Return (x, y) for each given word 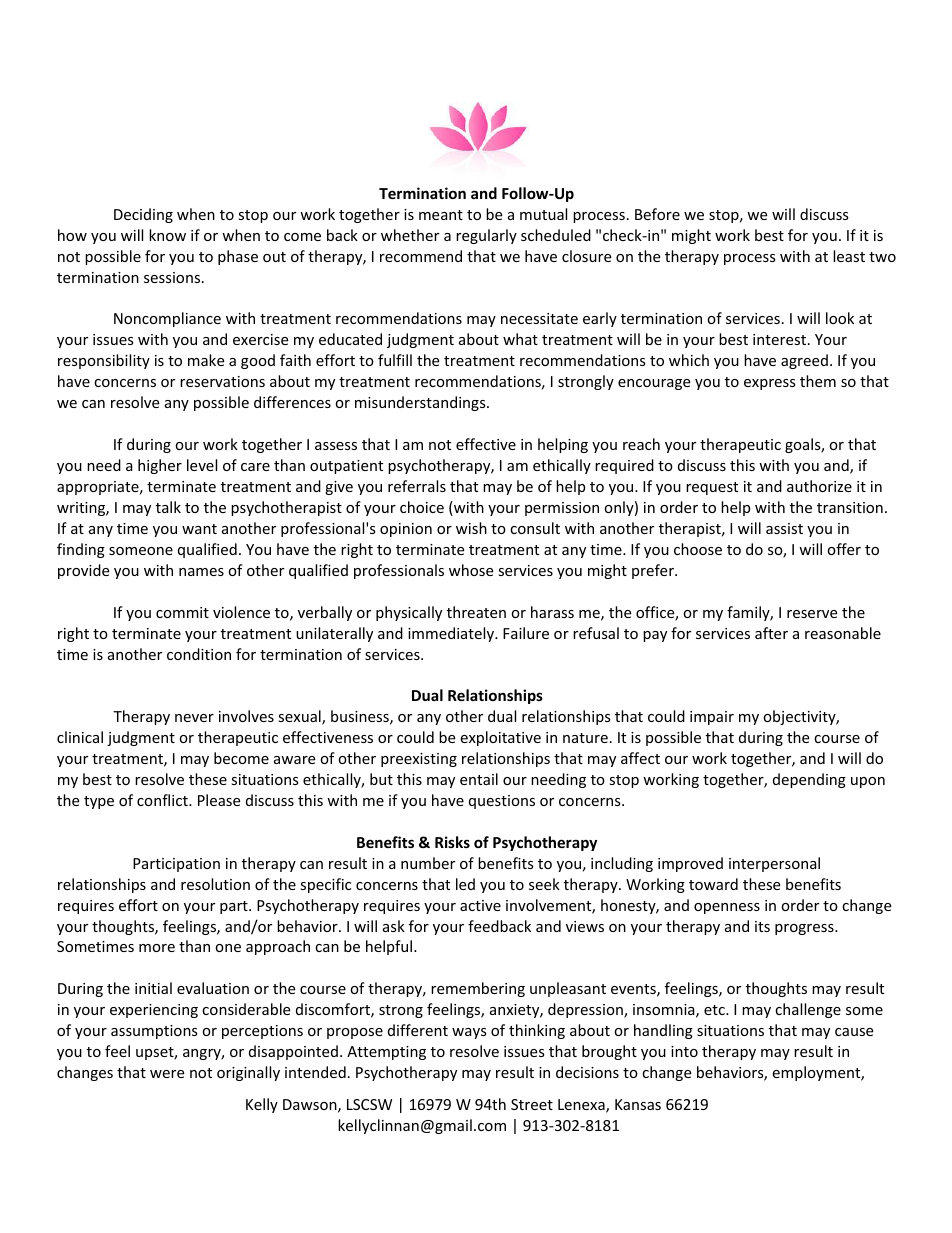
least (849, 256)
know (167, 235)
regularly (486, 236)
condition (199, 654)
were (167, 1074)
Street (532, 1104)
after (771, 633)
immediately (452, 634)
